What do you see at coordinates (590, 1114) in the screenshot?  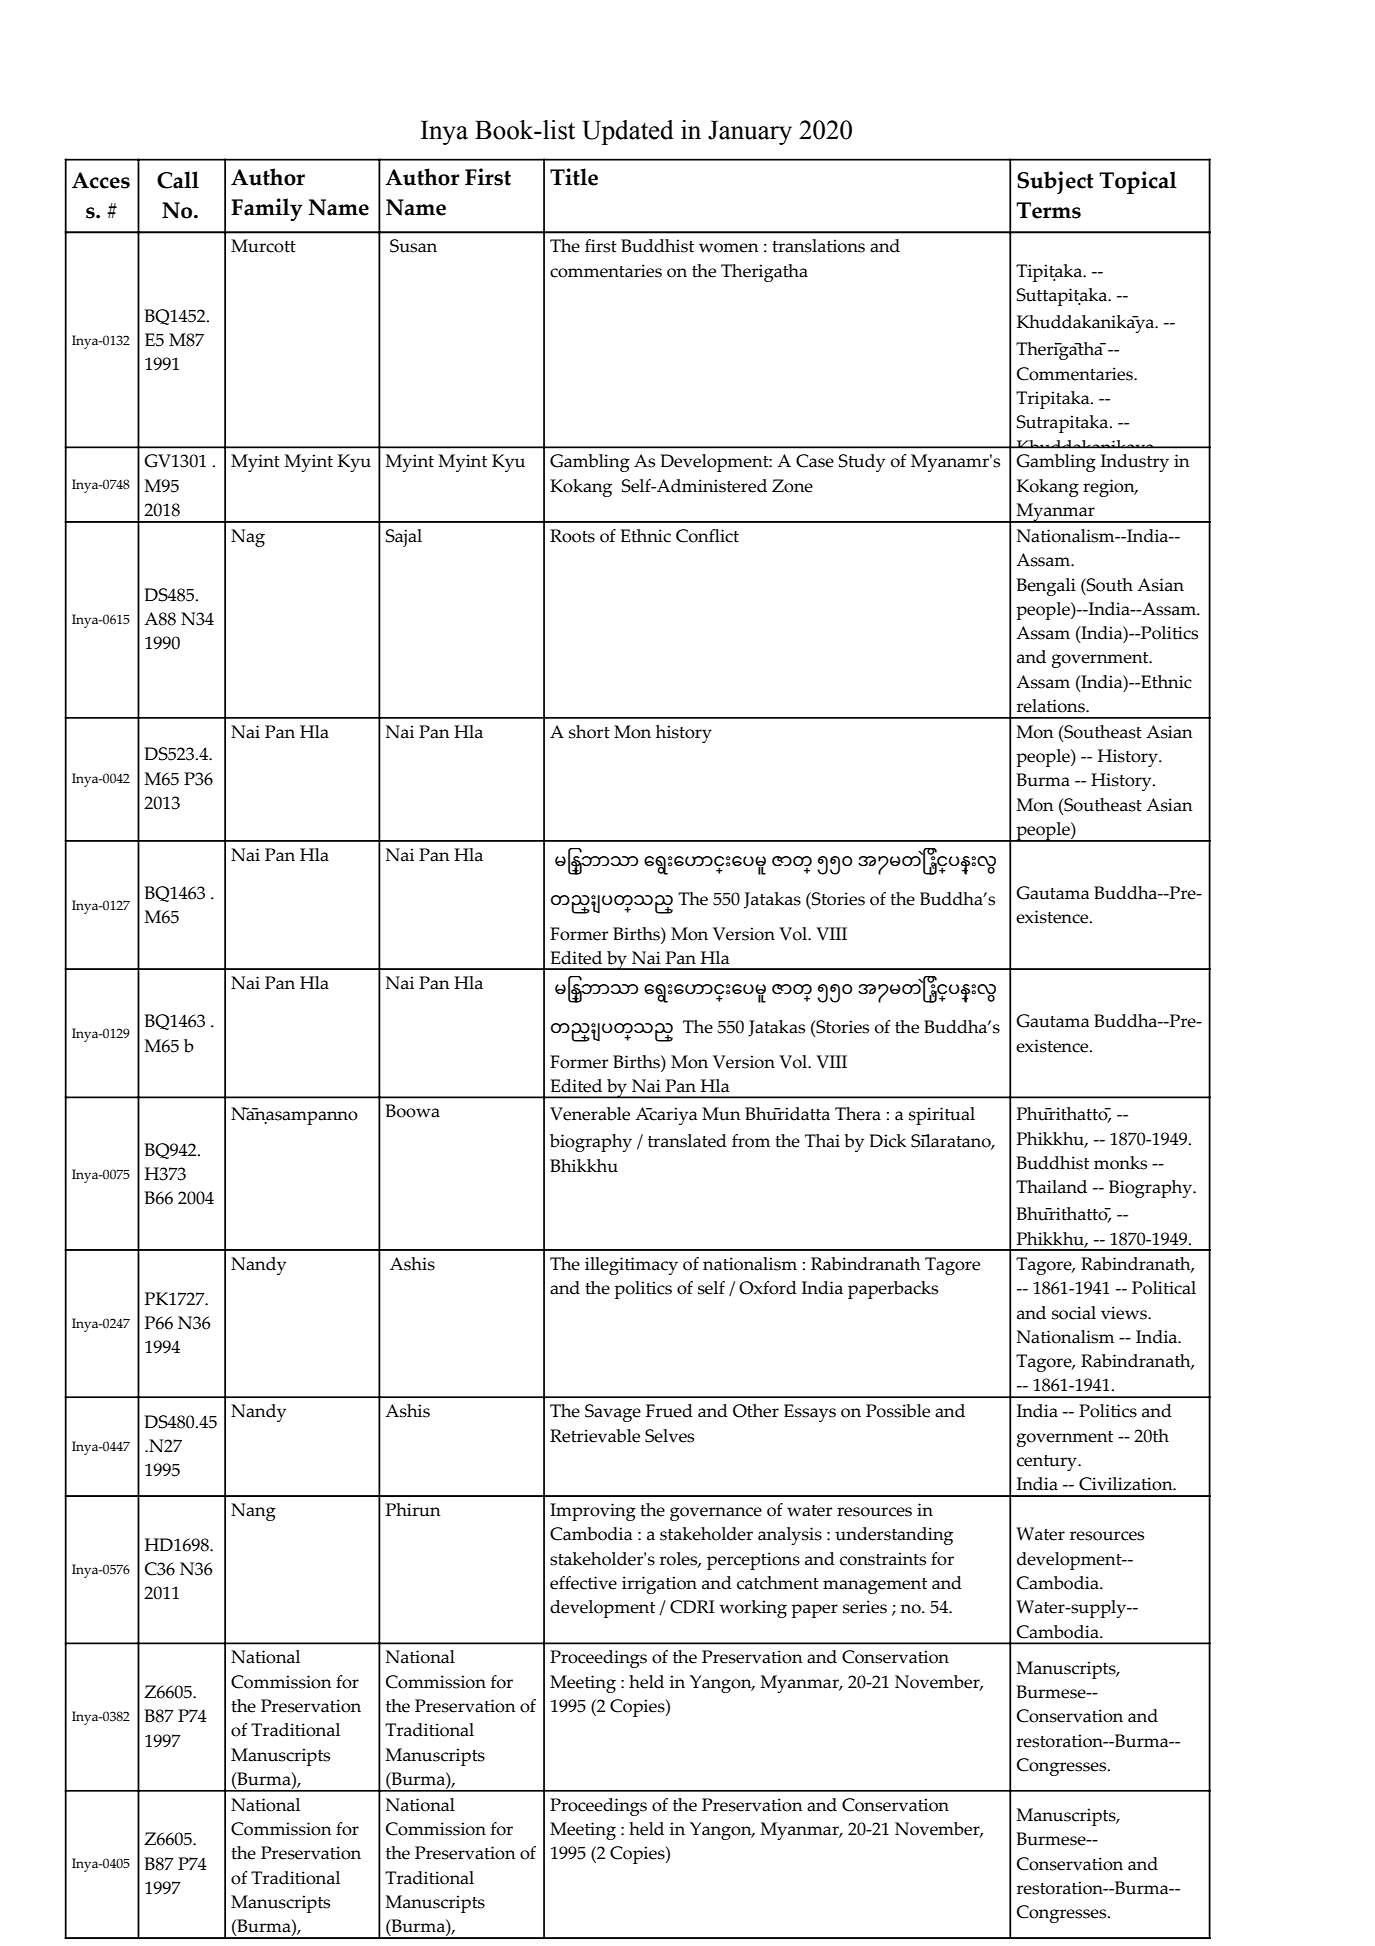 I see `Venerable` at bounding box center [590, 1114].
